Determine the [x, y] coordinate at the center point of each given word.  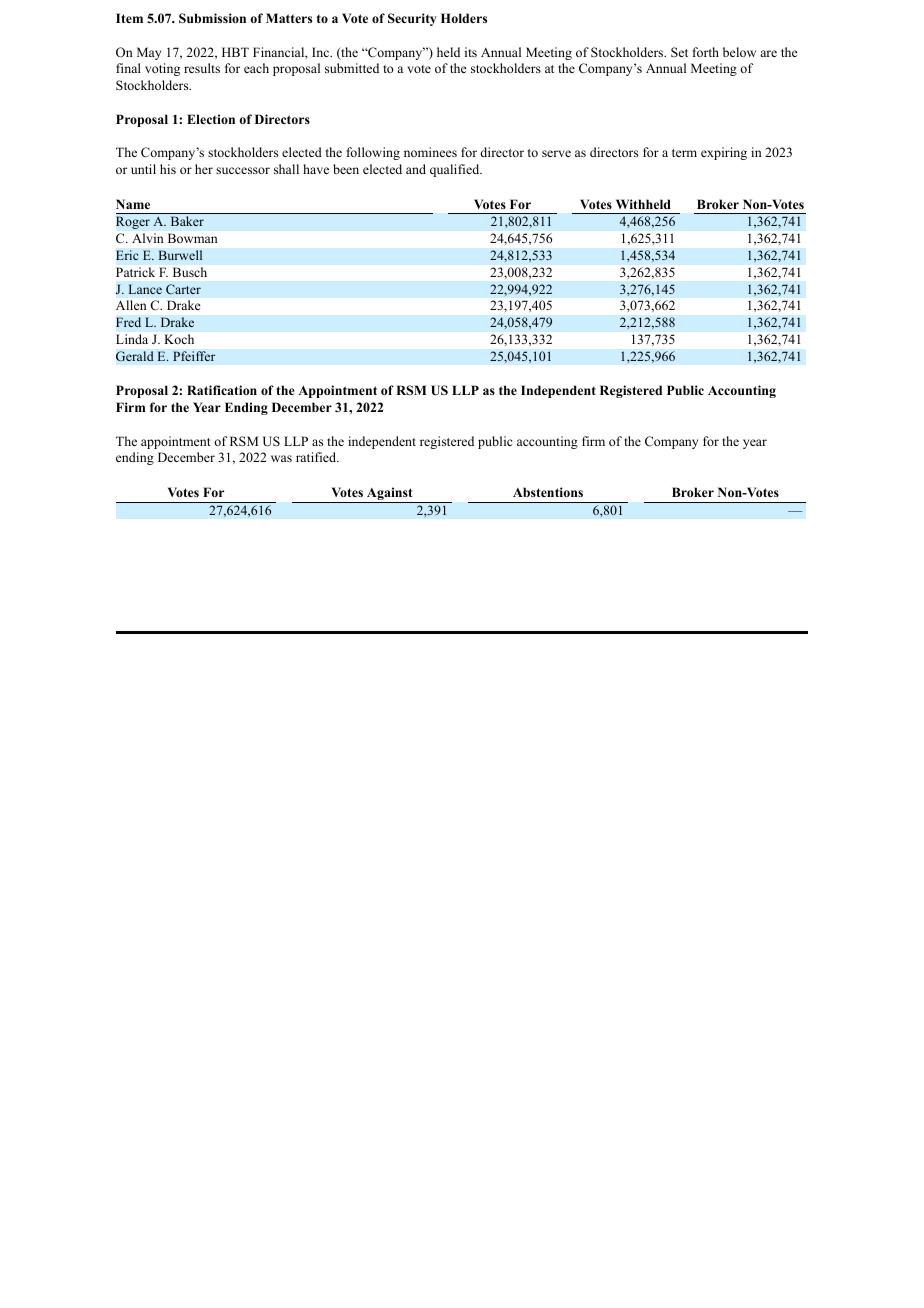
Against [390, 495]
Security [412, 19]
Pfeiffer [194, 356]
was [281, 458]
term [684, 153]
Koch [179, 339]
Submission [212, 18]
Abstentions [548, 492]
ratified [317, 457]
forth [706, 52]
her [204, 169]
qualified [456, 170]
